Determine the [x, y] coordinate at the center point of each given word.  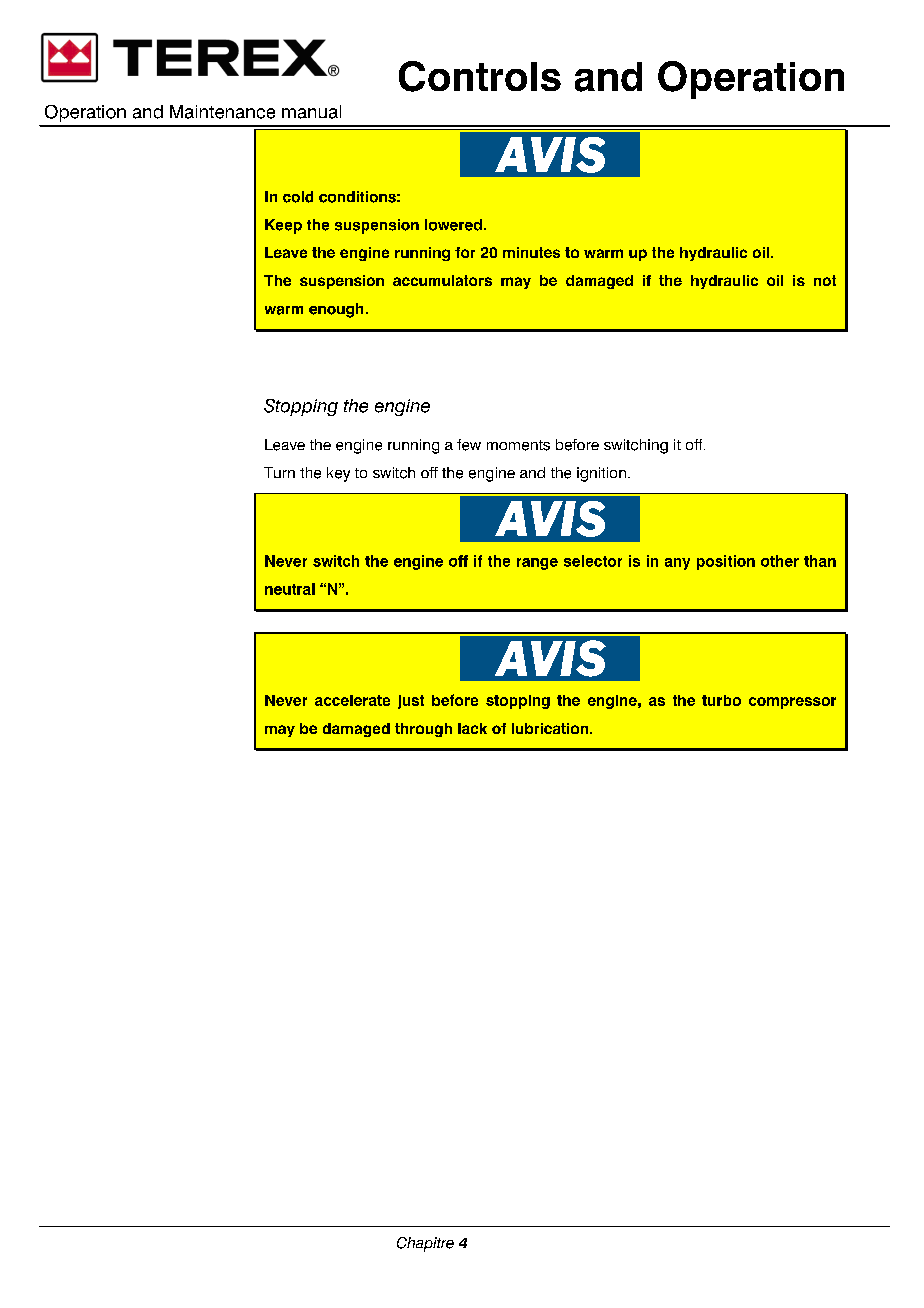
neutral [290, 589]
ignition [601, 474]
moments [518, 445]
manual [311, 112]
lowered [453, 225]
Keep [283, 226]
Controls [480, 76]
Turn [279, 472]
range [537, 564]
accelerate [352, 700]
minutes [531, 252]
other [780, 561]
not [825, 280]
